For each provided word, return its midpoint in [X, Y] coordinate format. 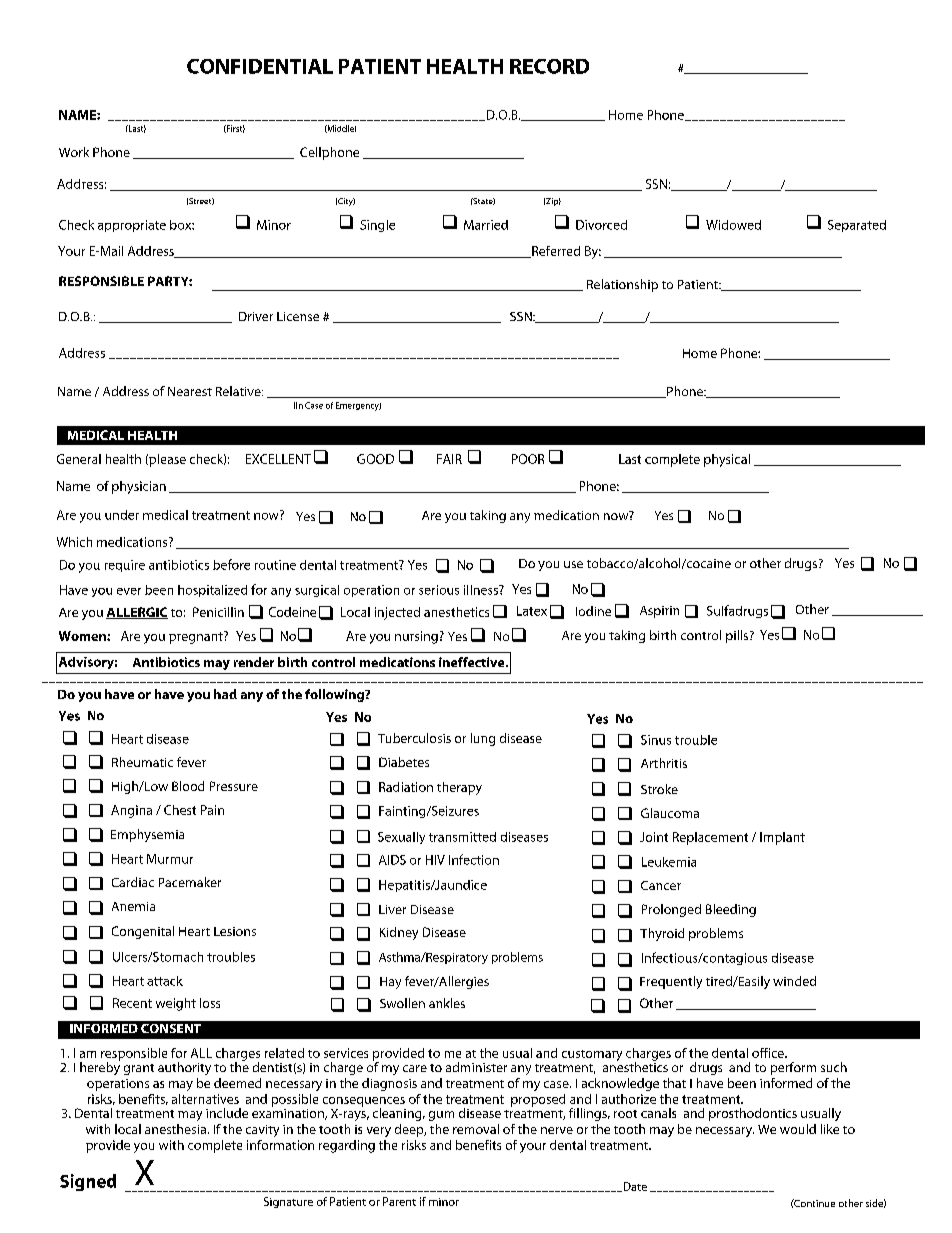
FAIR [449, 459]
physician [139, 487]
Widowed [733, 225]
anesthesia [175, 1129]
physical [727, 460]
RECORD [549, 66]
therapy [459, 788]
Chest [180, 810]
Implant [782, 838]
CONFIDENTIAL [260, 66]
